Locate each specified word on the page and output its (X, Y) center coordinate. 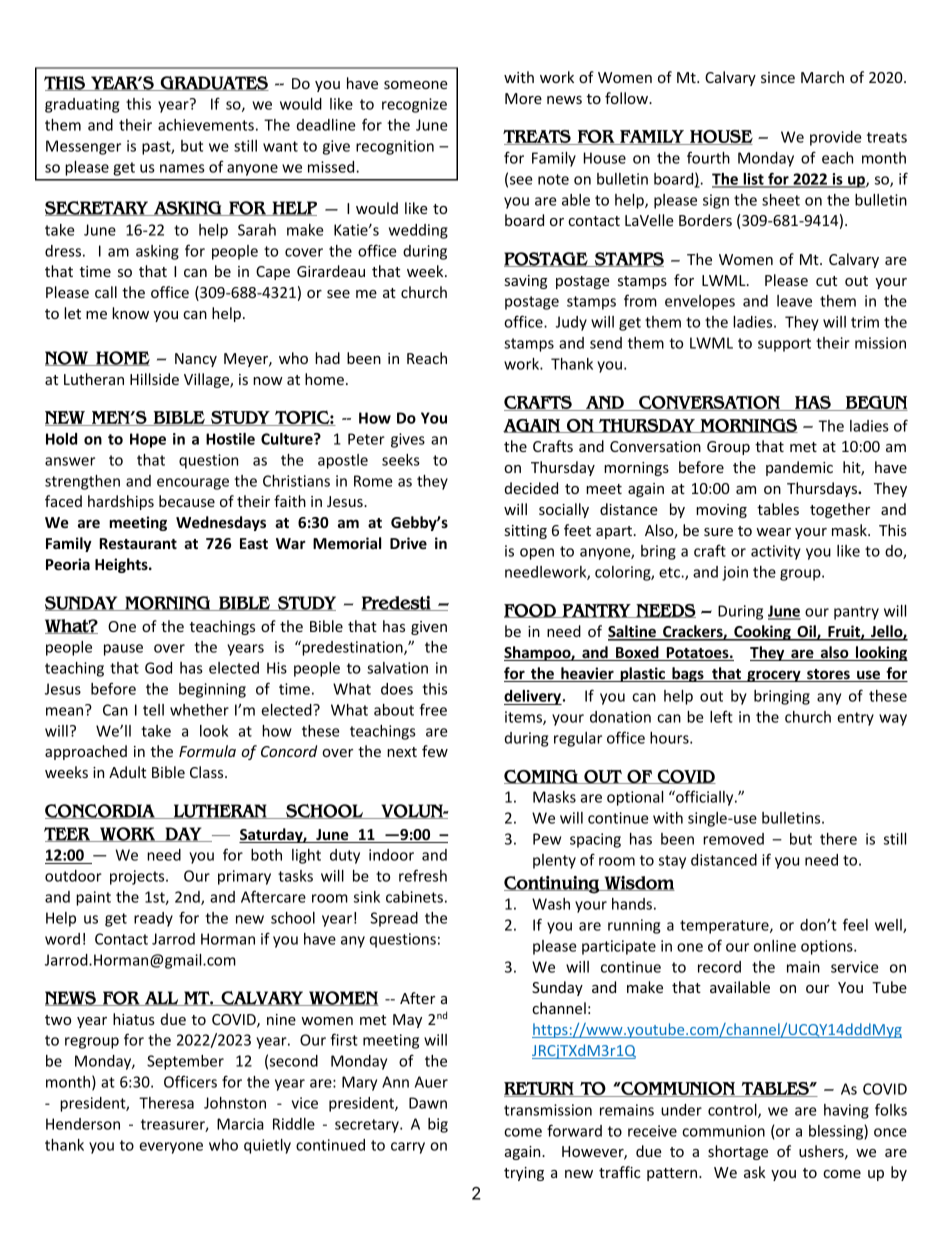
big (438, 1125)
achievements (206, 125)
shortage (738, 1152)
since (778, 77)
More (523, 98)
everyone (171, 1148)
